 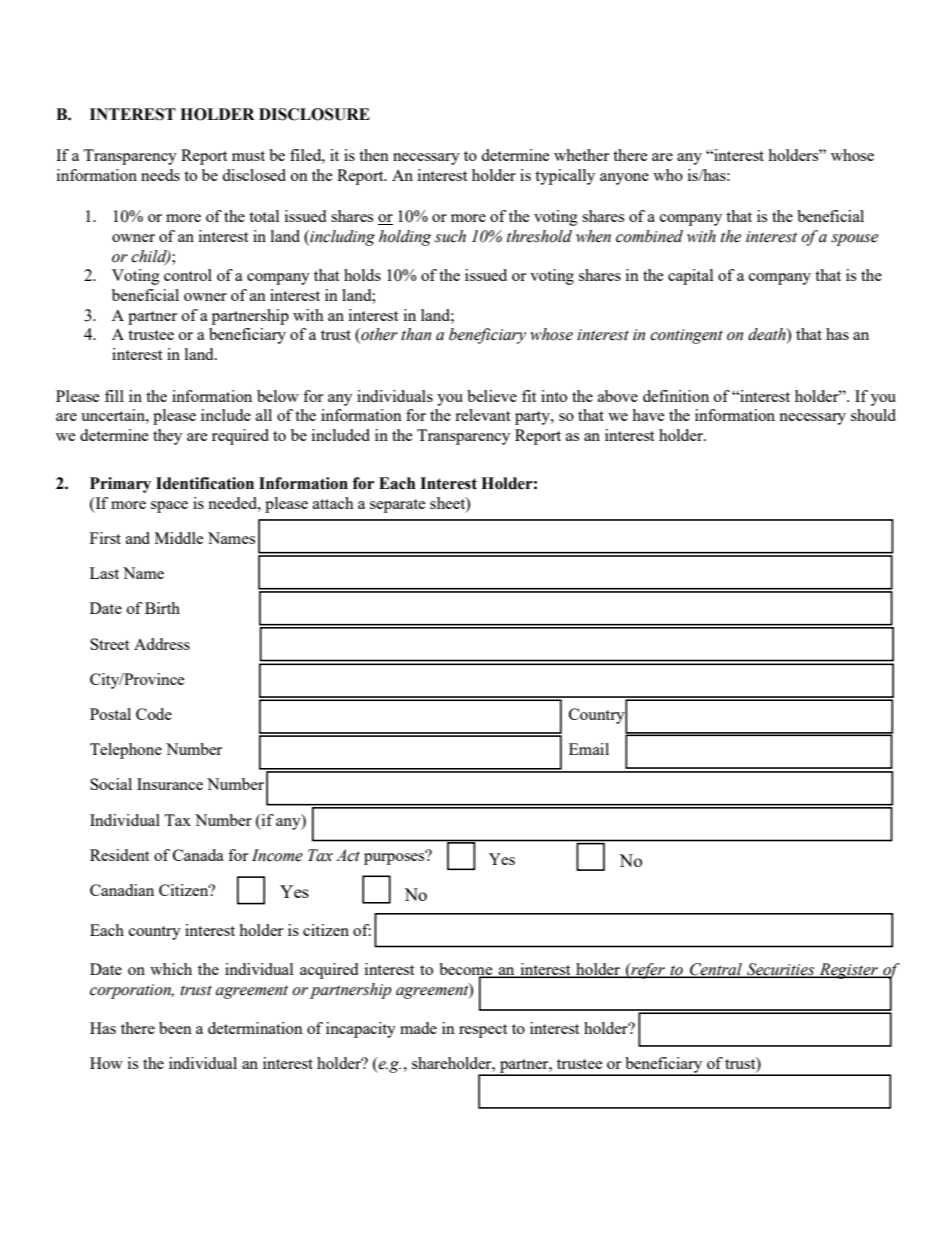 What do you see at coordinates (565, 177) in the screenshot?
I see `typically` at bounding box center [565, 177].
